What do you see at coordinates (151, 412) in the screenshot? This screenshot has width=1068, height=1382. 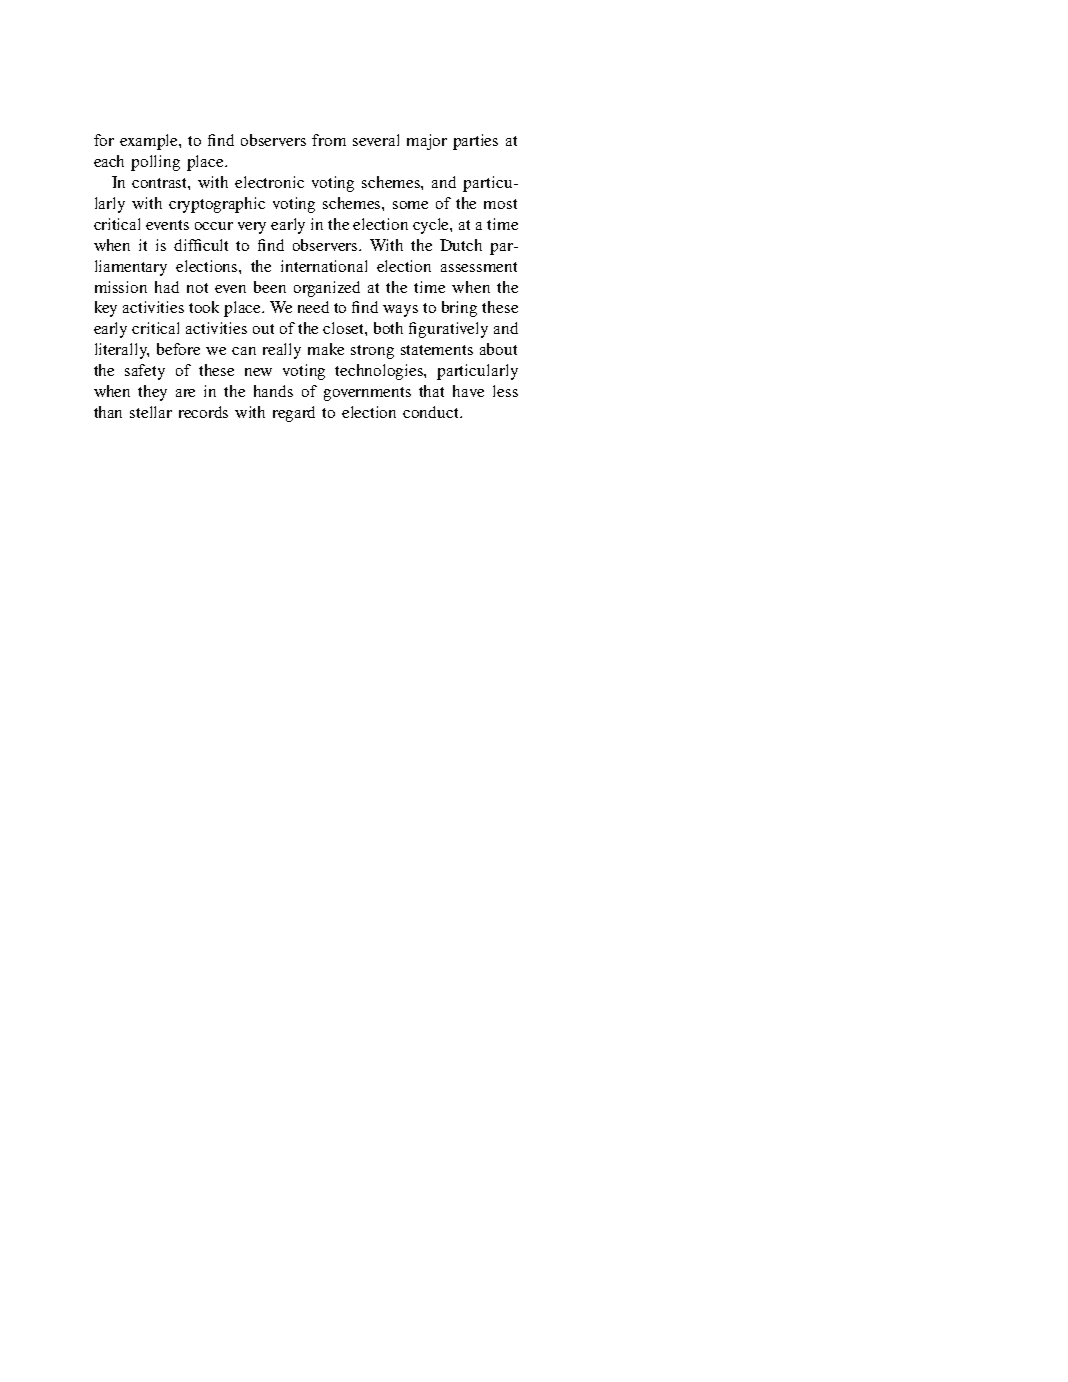 I see `stellar` at bounding box center [151, 412].
